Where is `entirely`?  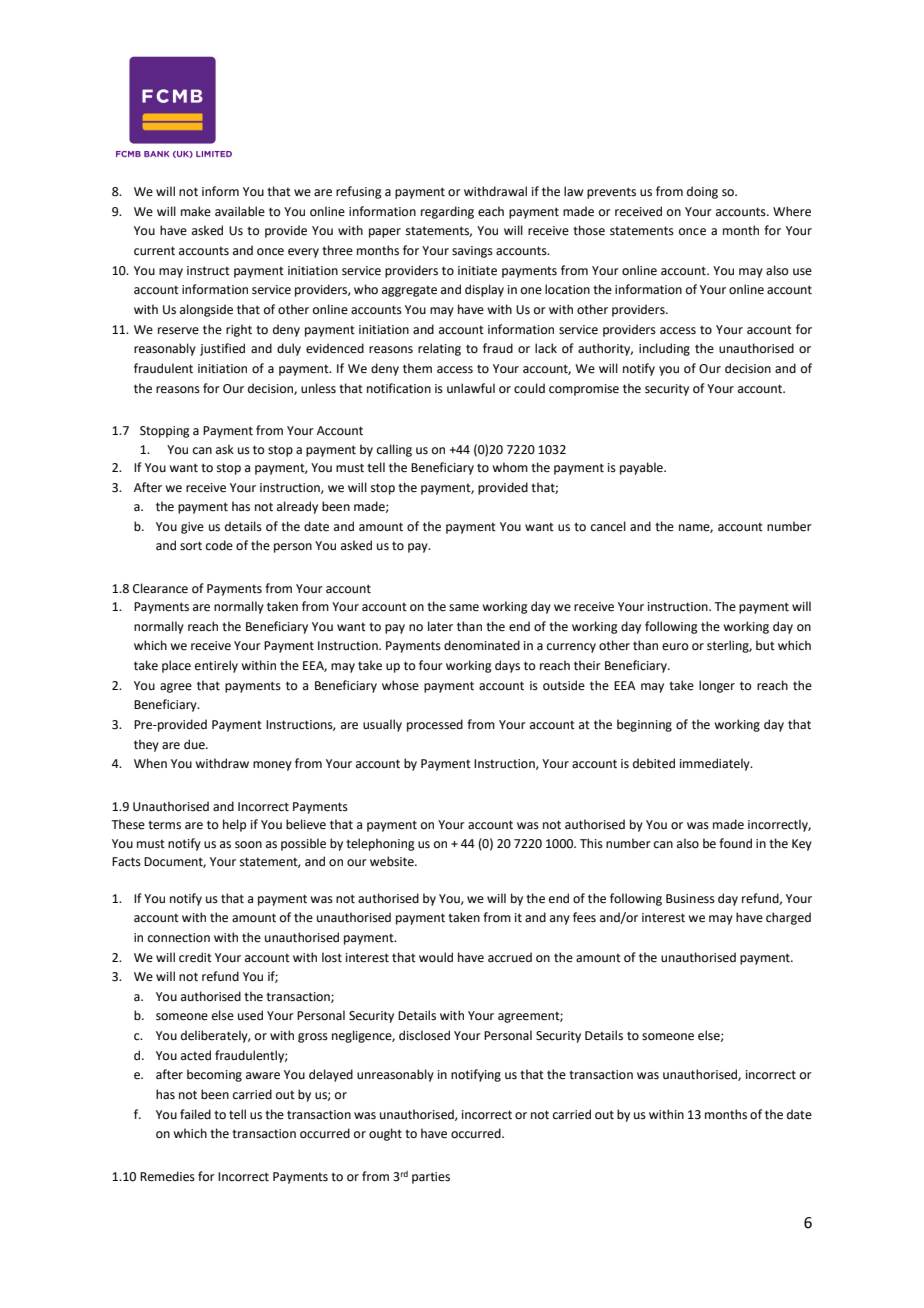 entirely is located at coordinates (216, 666).
